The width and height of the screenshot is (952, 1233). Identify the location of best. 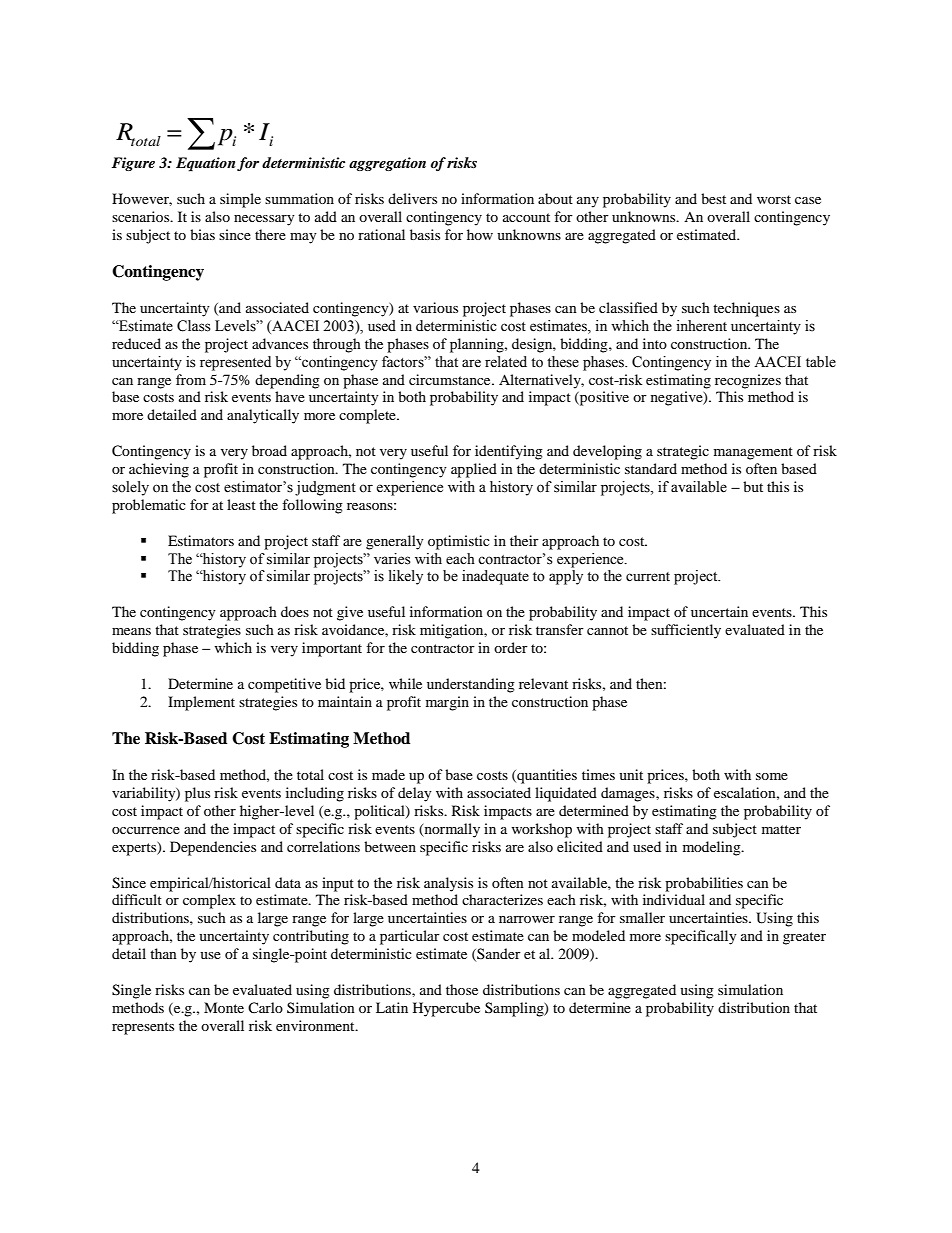
(713, 198).
